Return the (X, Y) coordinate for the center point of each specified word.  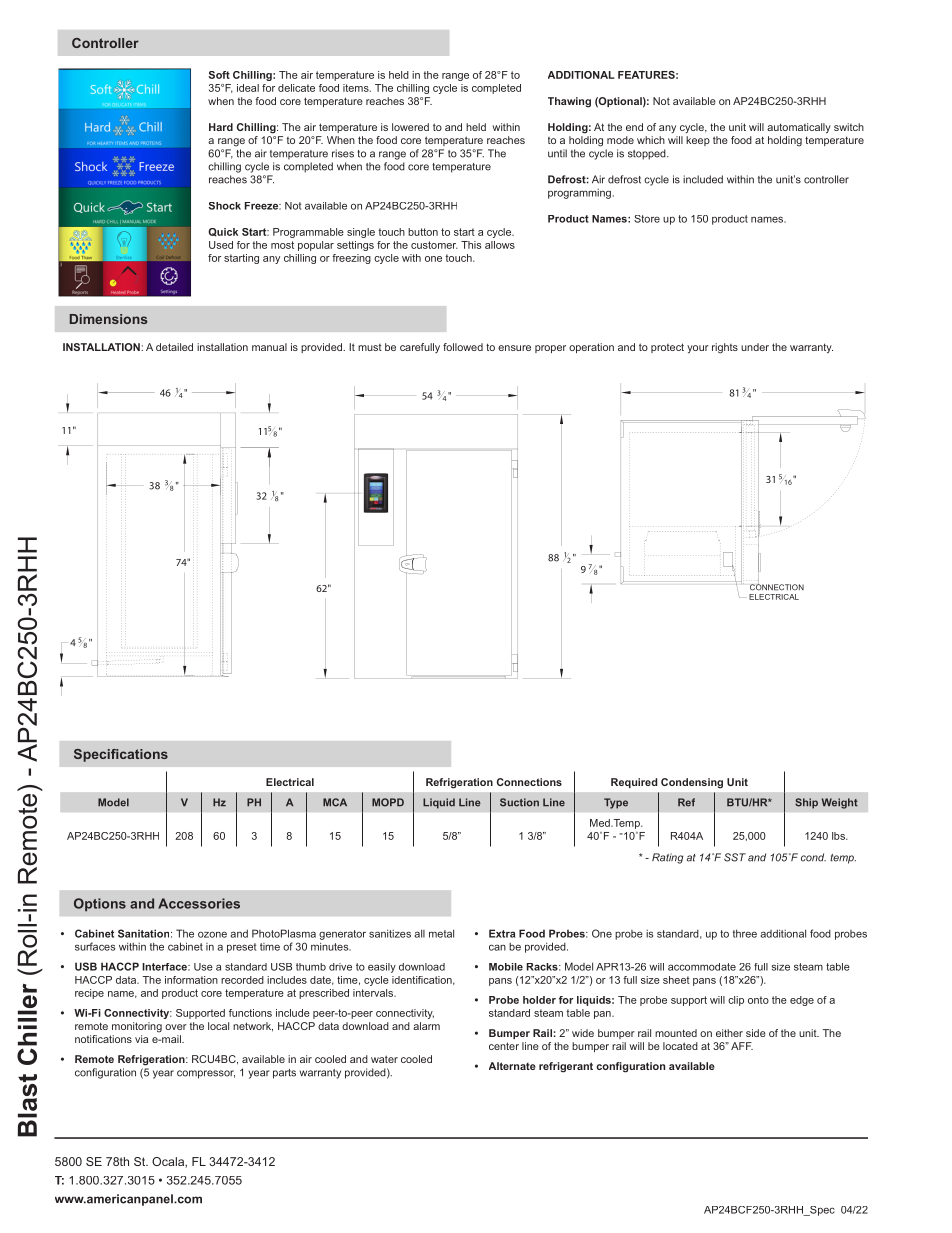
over (176, 1027)
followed (463, 347)
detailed (174, 347)
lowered (410, 127)
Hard (221, 127)
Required (634, 783)
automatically (799, 128)
